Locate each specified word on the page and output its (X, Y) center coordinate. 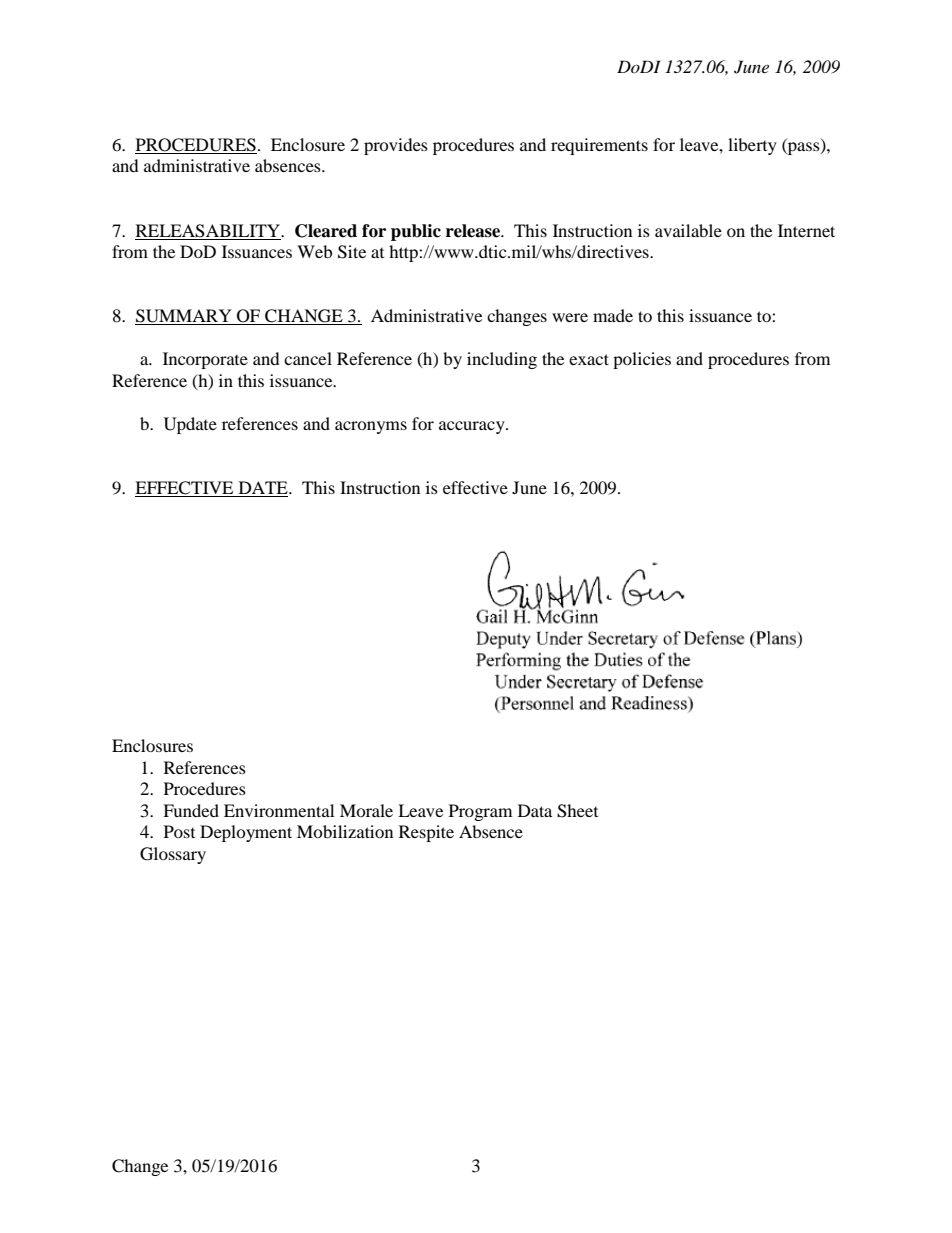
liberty (752, 146)
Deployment (246, 833)
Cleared (326, 231)
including (502, 360)
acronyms (371, 427)
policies (642, 360)
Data (535, 810)
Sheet (577, 811)
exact (589, 359)
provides (396, 146)
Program (480, 812)
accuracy (473, 427)
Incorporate (205, 360)
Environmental (279, 810)
